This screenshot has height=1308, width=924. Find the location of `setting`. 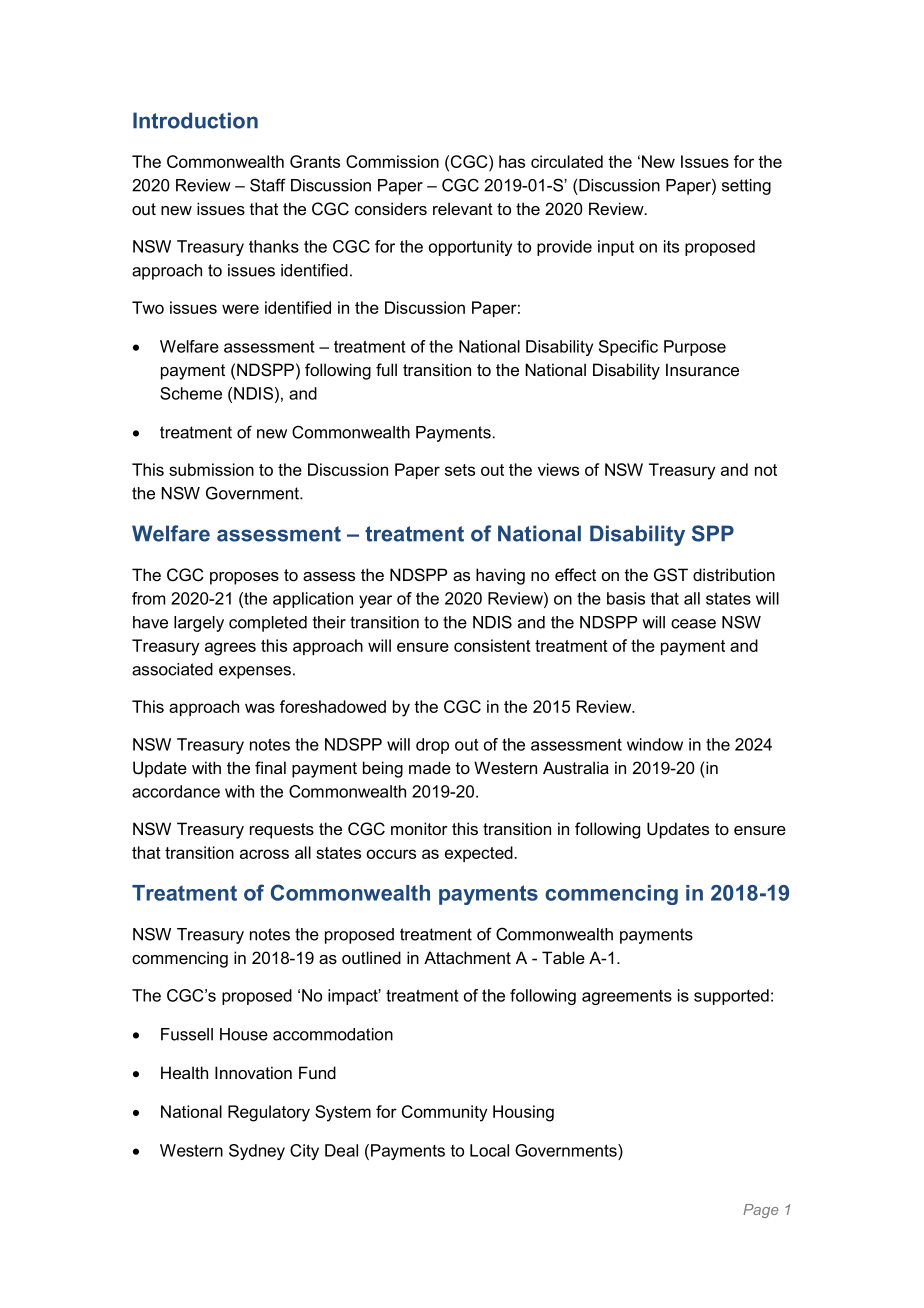

setting is located at coordinates (746, 187).
